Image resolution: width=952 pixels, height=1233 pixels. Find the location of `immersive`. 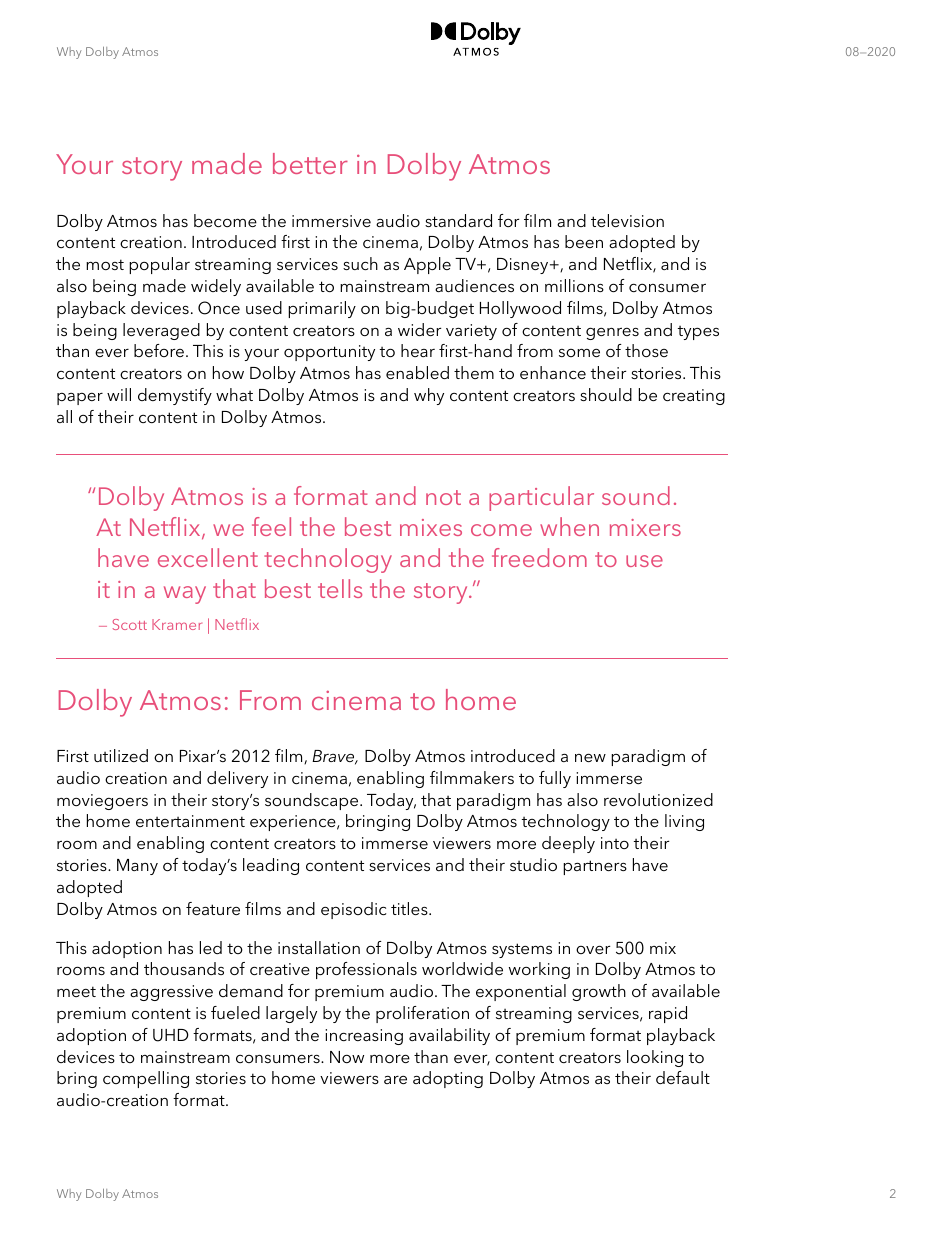

immersive is located at coordinates (331, 221).
